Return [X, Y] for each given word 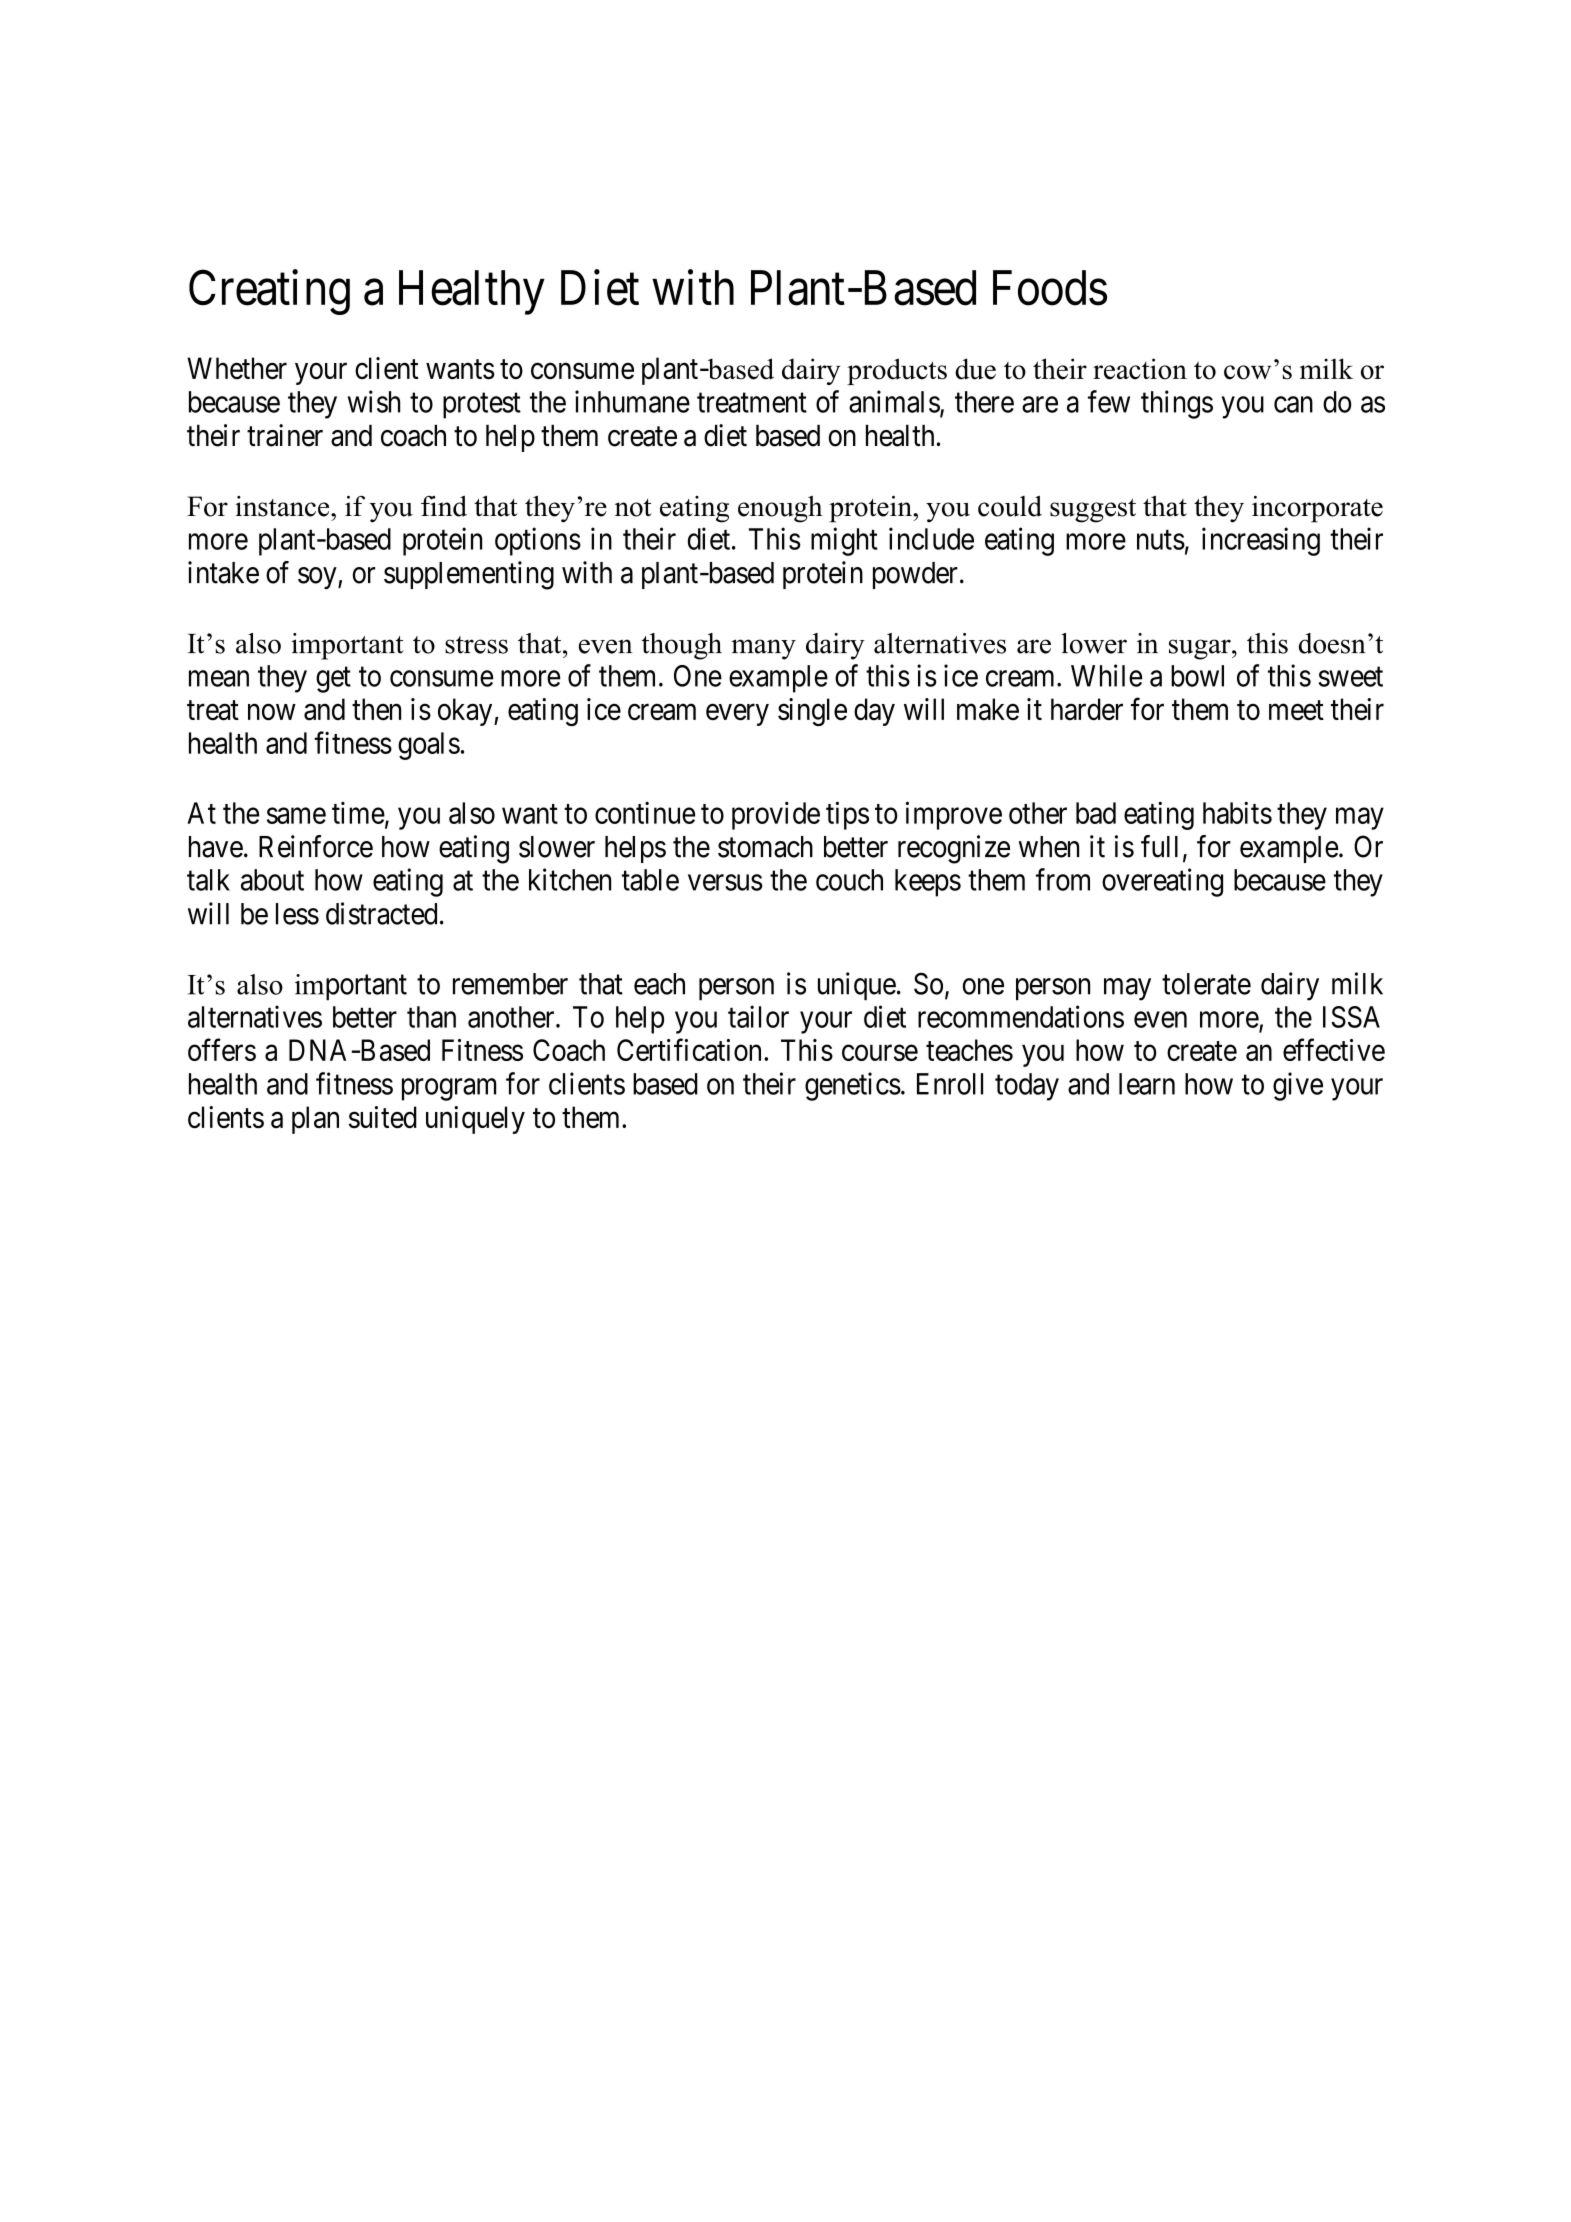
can [1293, 405]
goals [429, 746]
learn [1147, 1084]
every [737, 715]
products [897, 371]
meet [1296, 711]
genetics [853, 1086]
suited [383, 1117]
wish [374, 401]
